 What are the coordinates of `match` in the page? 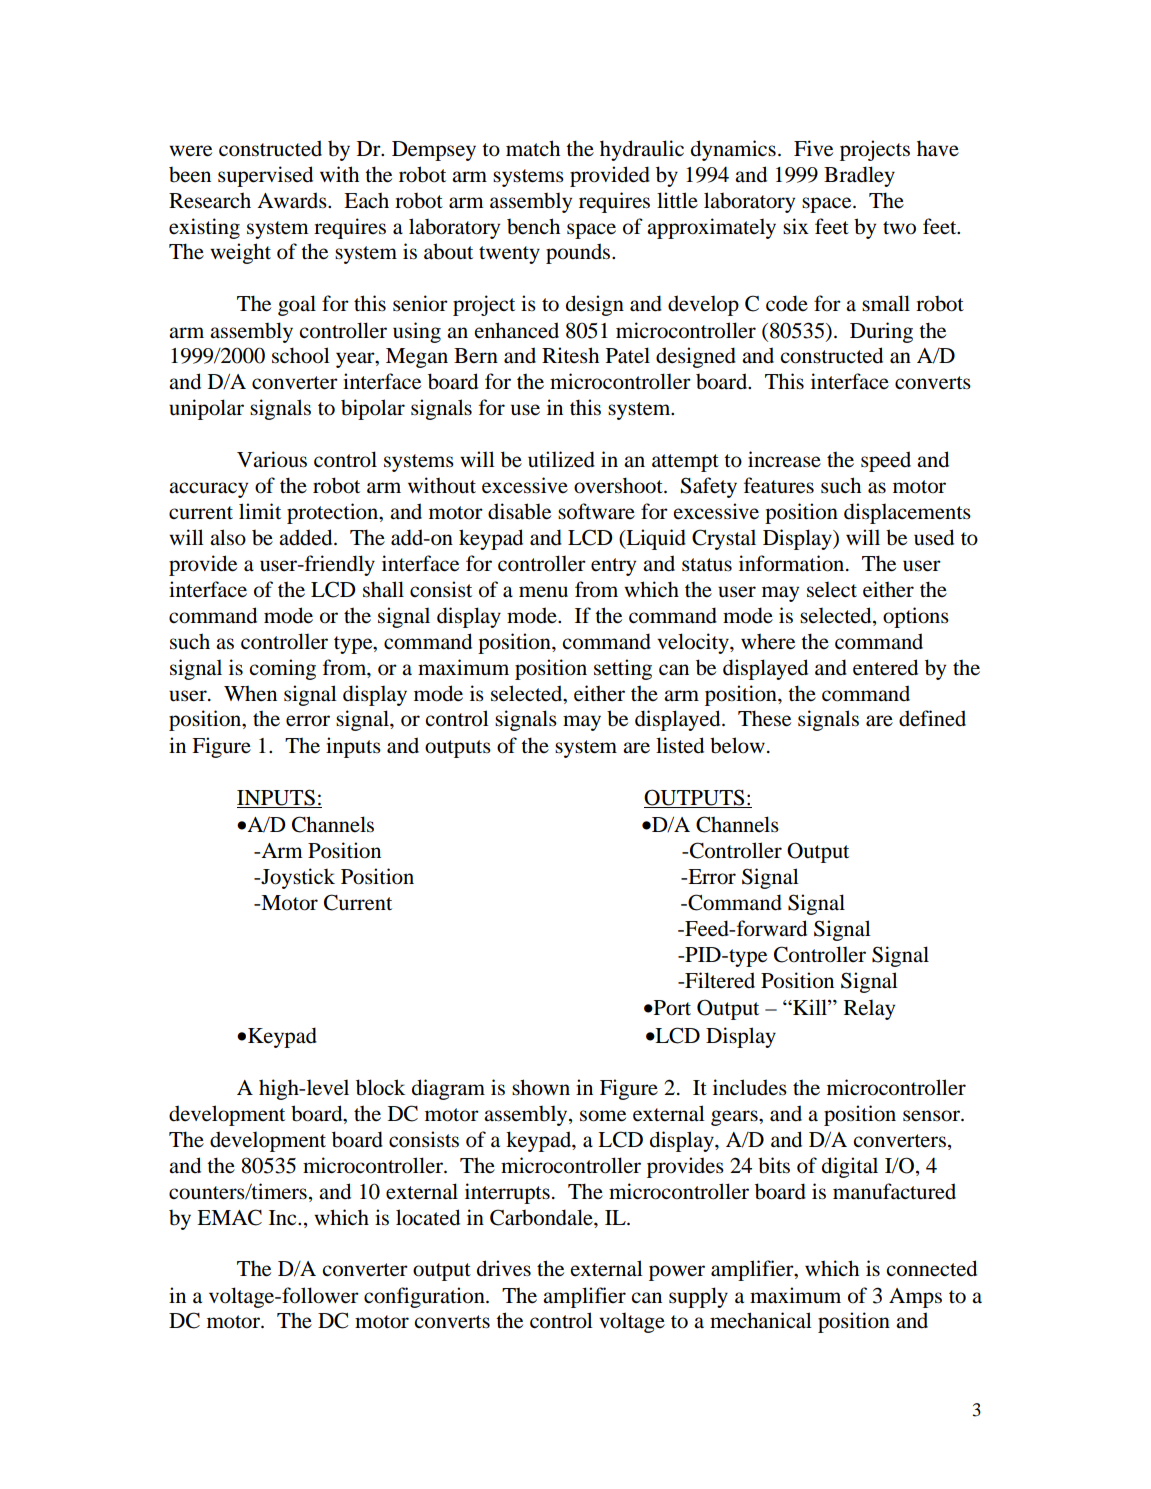 It's located at (533, 148).
